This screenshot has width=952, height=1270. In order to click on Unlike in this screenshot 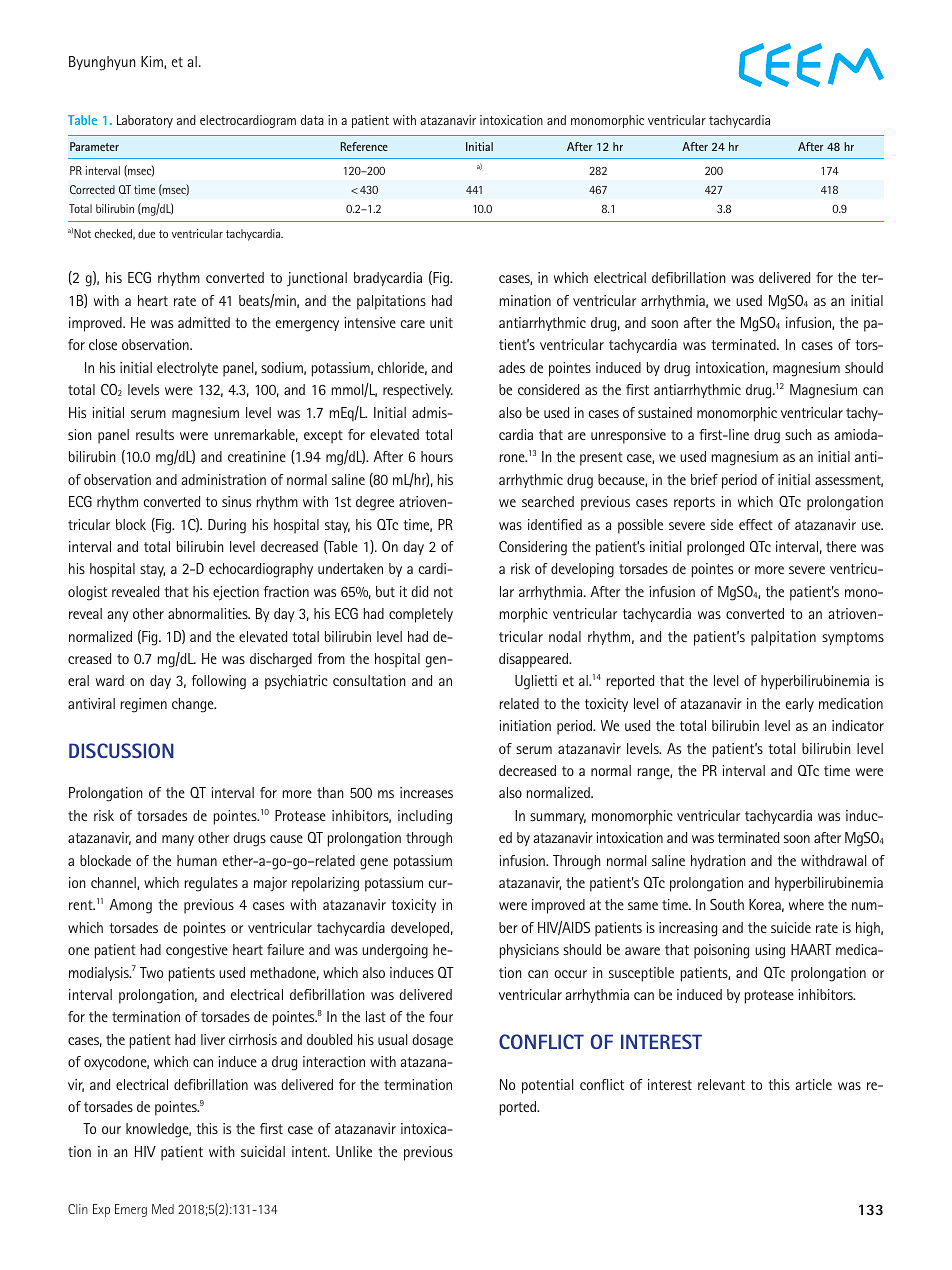, I will do `click(354, 1151)`.
